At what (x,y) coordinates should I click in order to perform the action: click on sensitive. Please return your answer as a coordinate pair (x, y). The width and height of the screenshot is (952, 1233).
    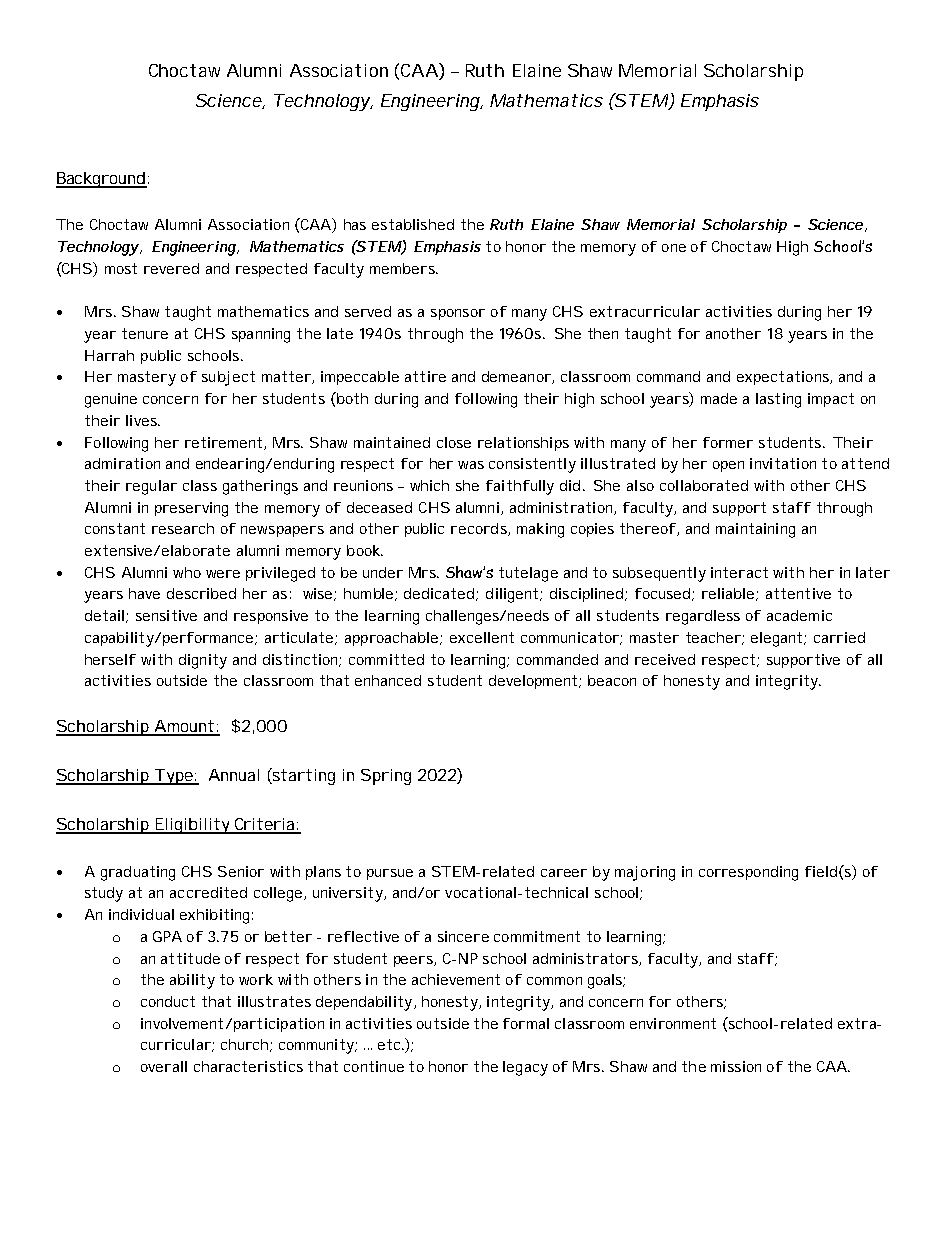
    Looking at the image, I should click on (166, 615).
